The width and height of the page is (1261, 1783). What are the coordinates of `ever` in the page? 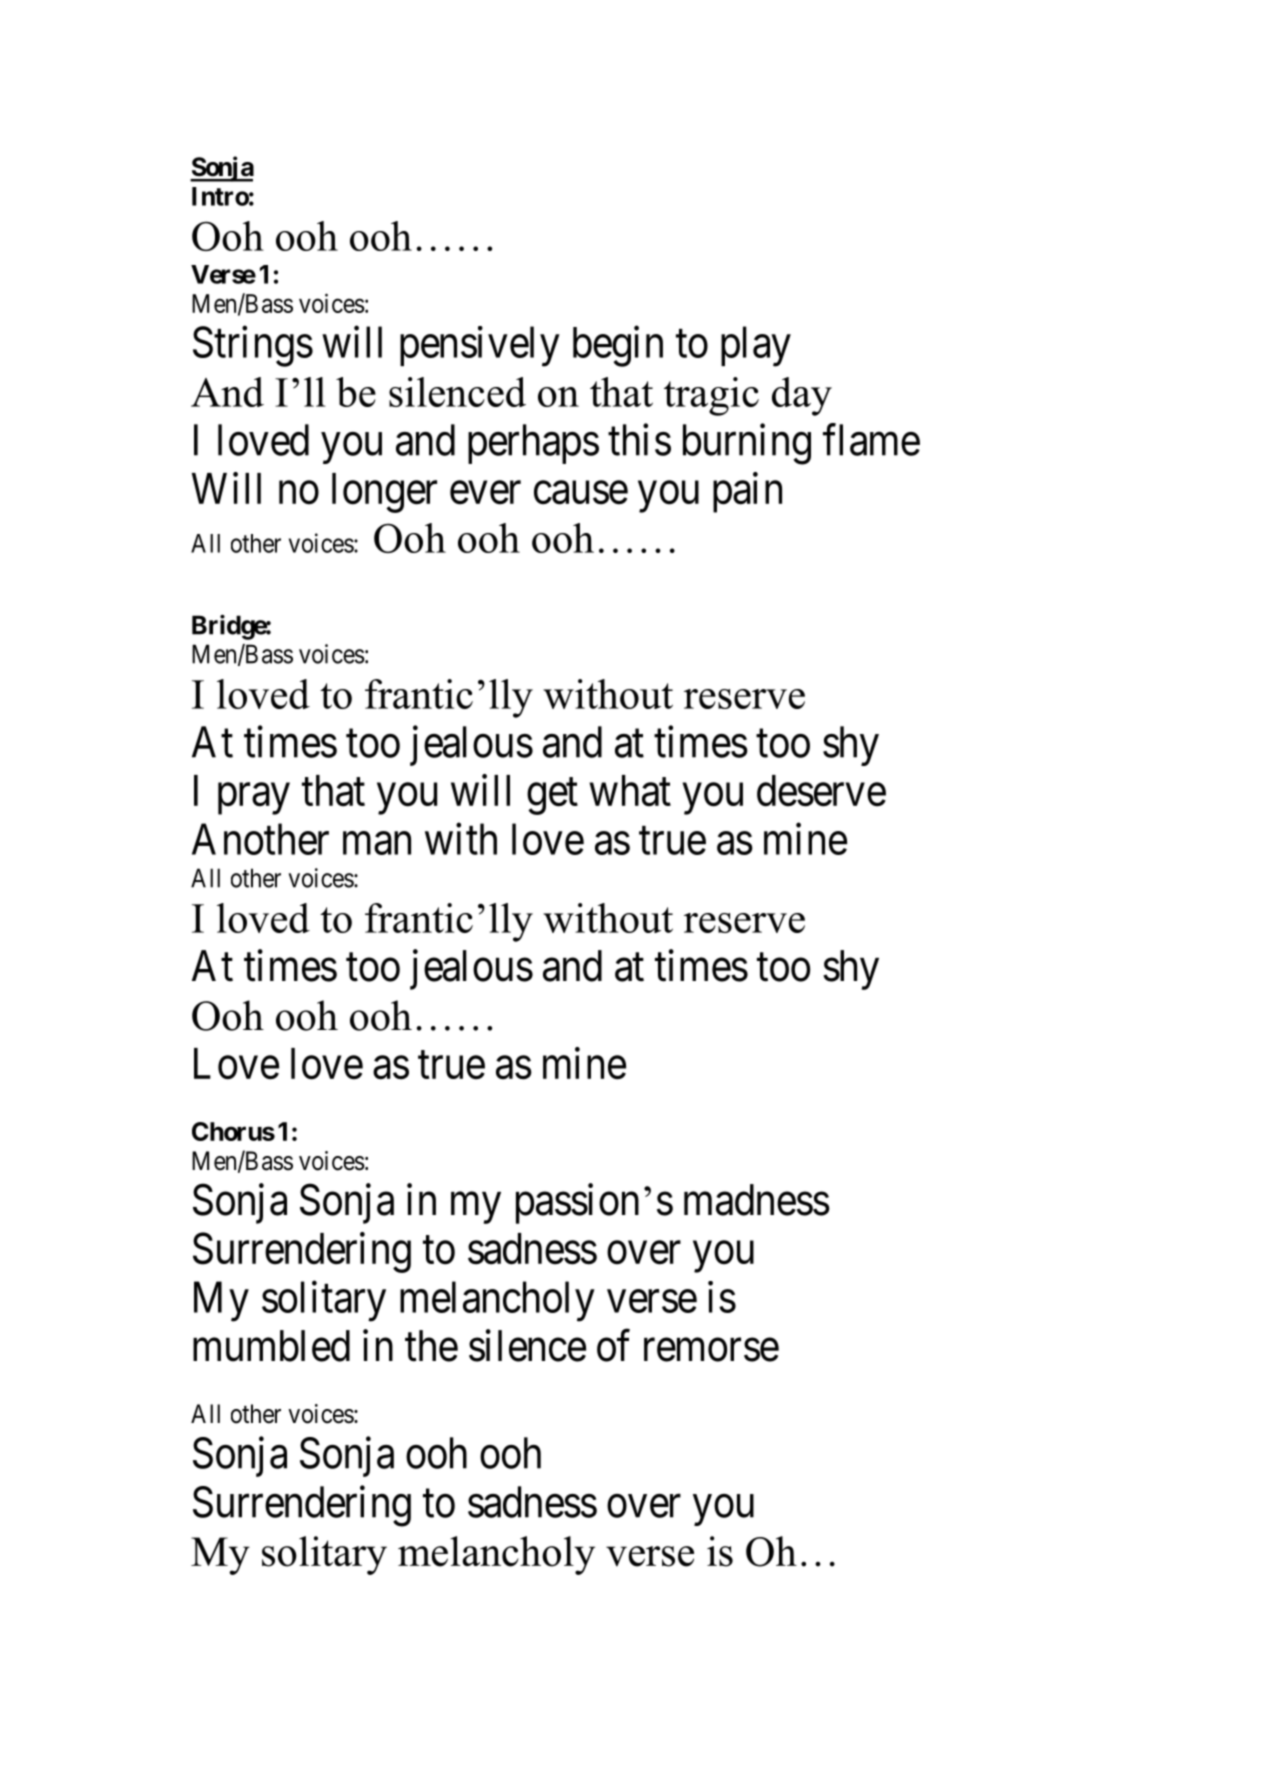 It's located at (485, 493).
